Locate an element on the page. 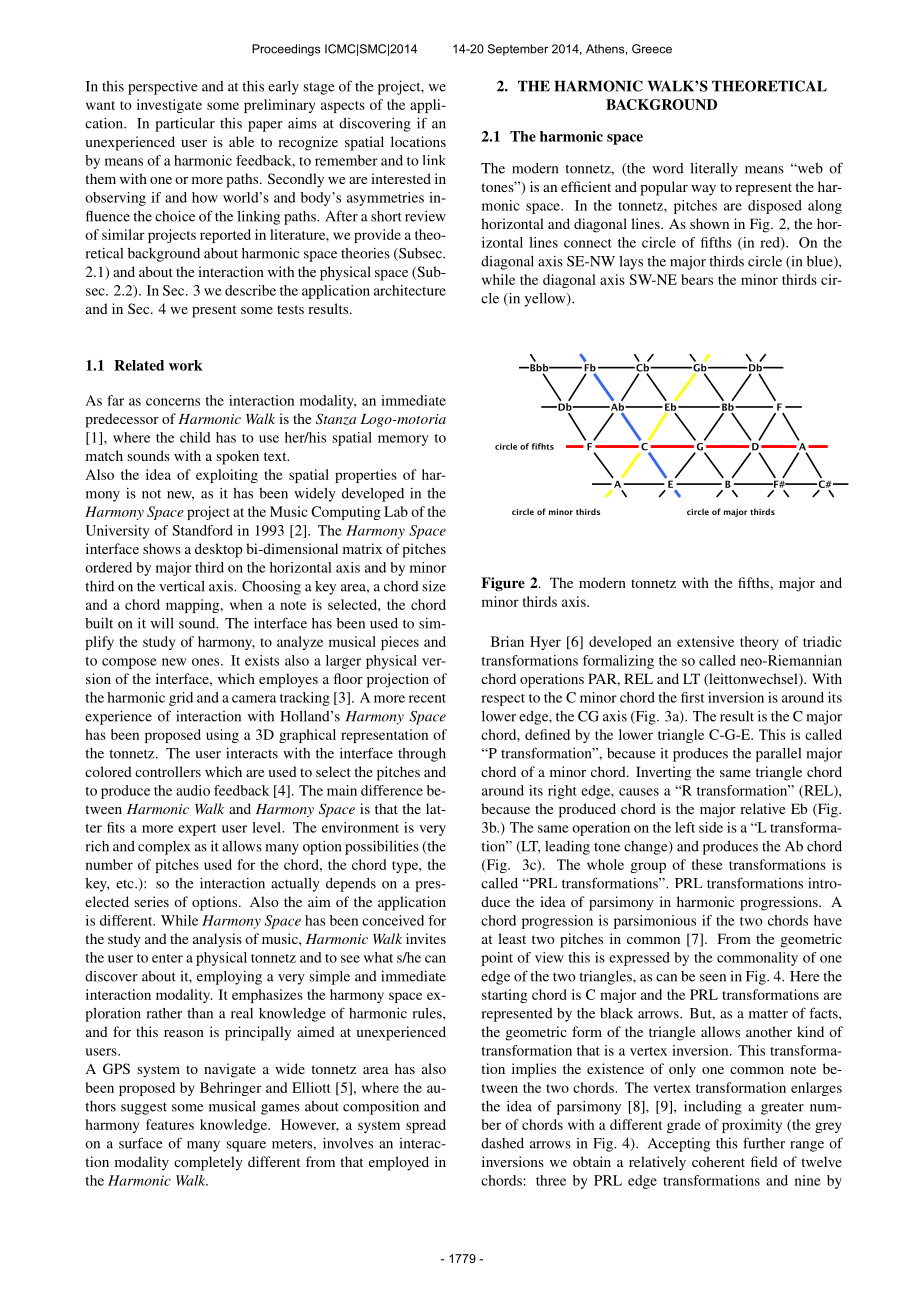 This image has height=1308, width=924. extensive is located at coordinates (705, 641).
